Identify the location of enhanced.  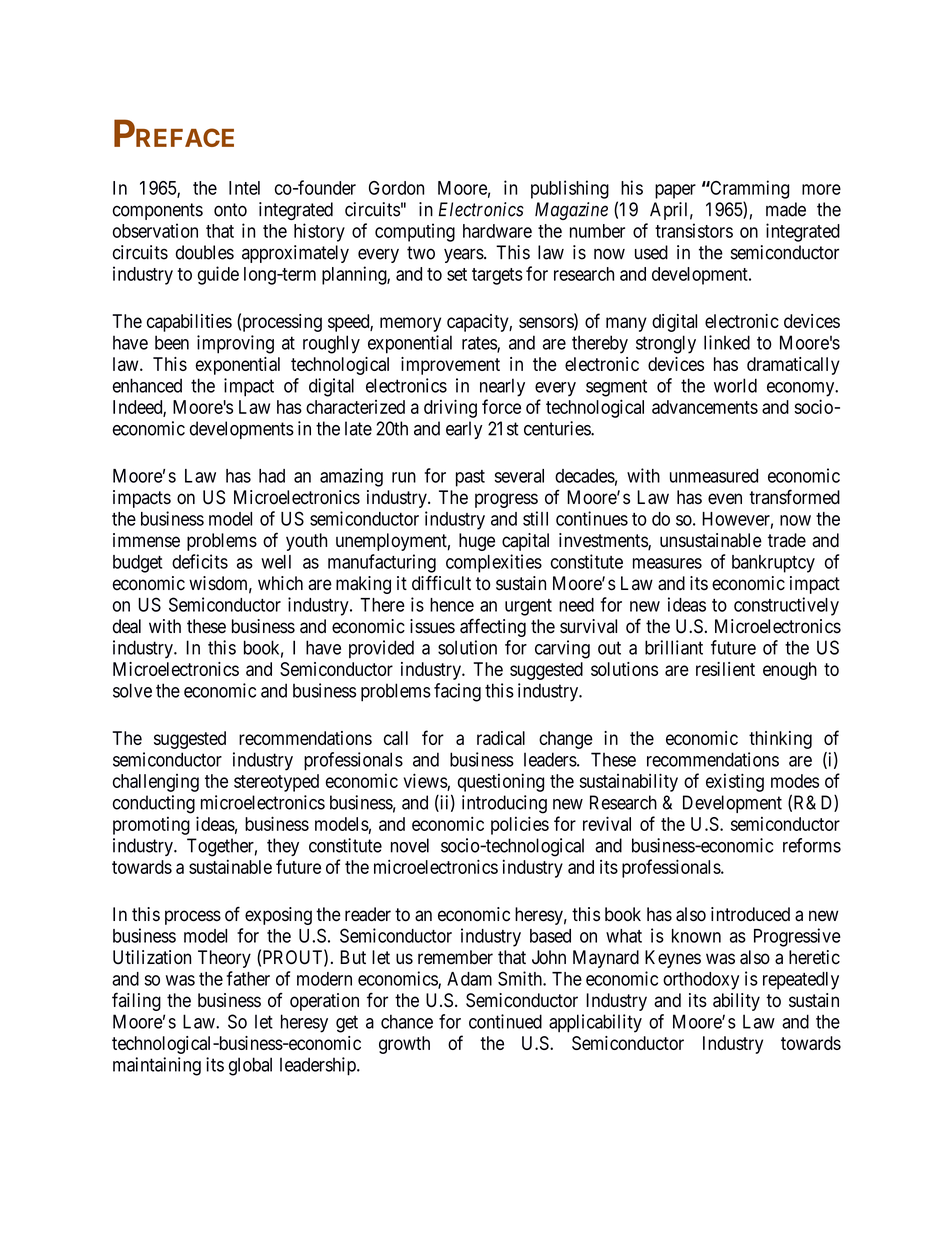
(147, 385).
